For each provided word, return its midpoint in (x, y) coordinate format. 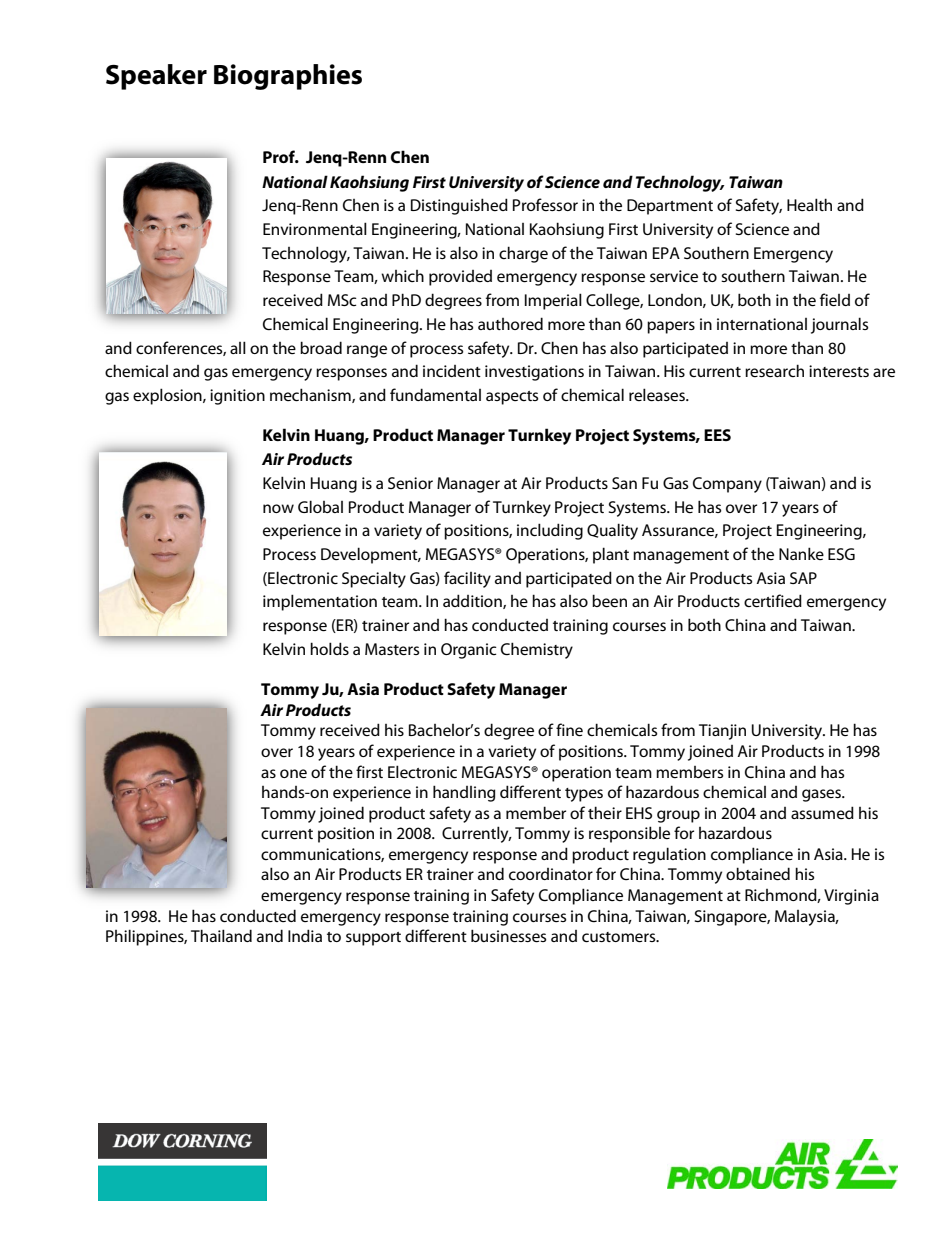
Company (727, 485)
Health (809, 204)
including (550, 531)
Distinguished (459, 206)
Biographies (288, 77)
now (278, 508)
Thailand (221, 935)
